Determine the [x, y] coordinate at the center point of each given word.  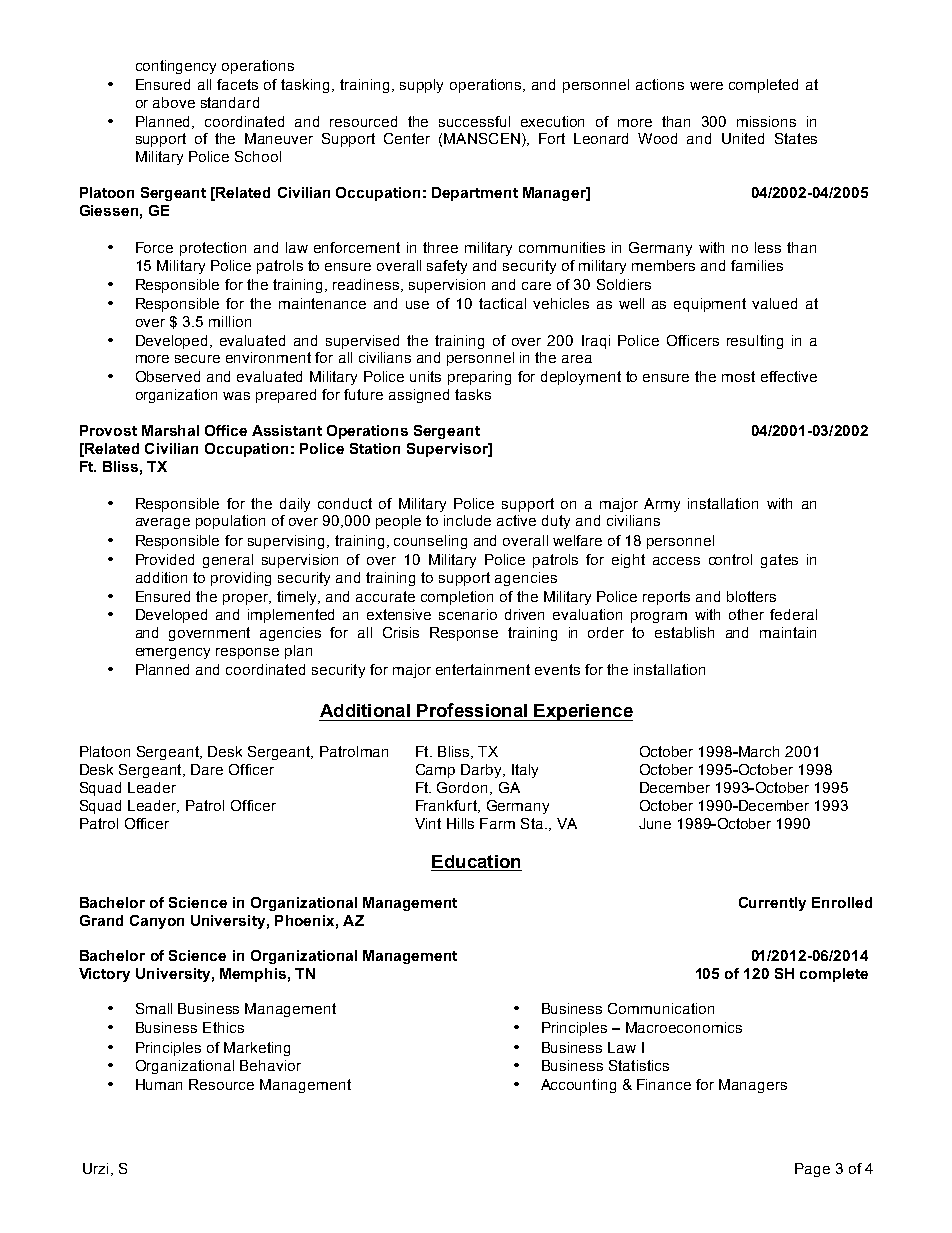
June [655, 823]
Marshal [170, 430]
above [174, 102]
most [738, 376]
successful [474, 121]
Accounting [578, 1086]
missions [766, 121]
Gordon [462, 787]
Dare [207, 769]
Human [159, 1084]
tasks [473, 394]
